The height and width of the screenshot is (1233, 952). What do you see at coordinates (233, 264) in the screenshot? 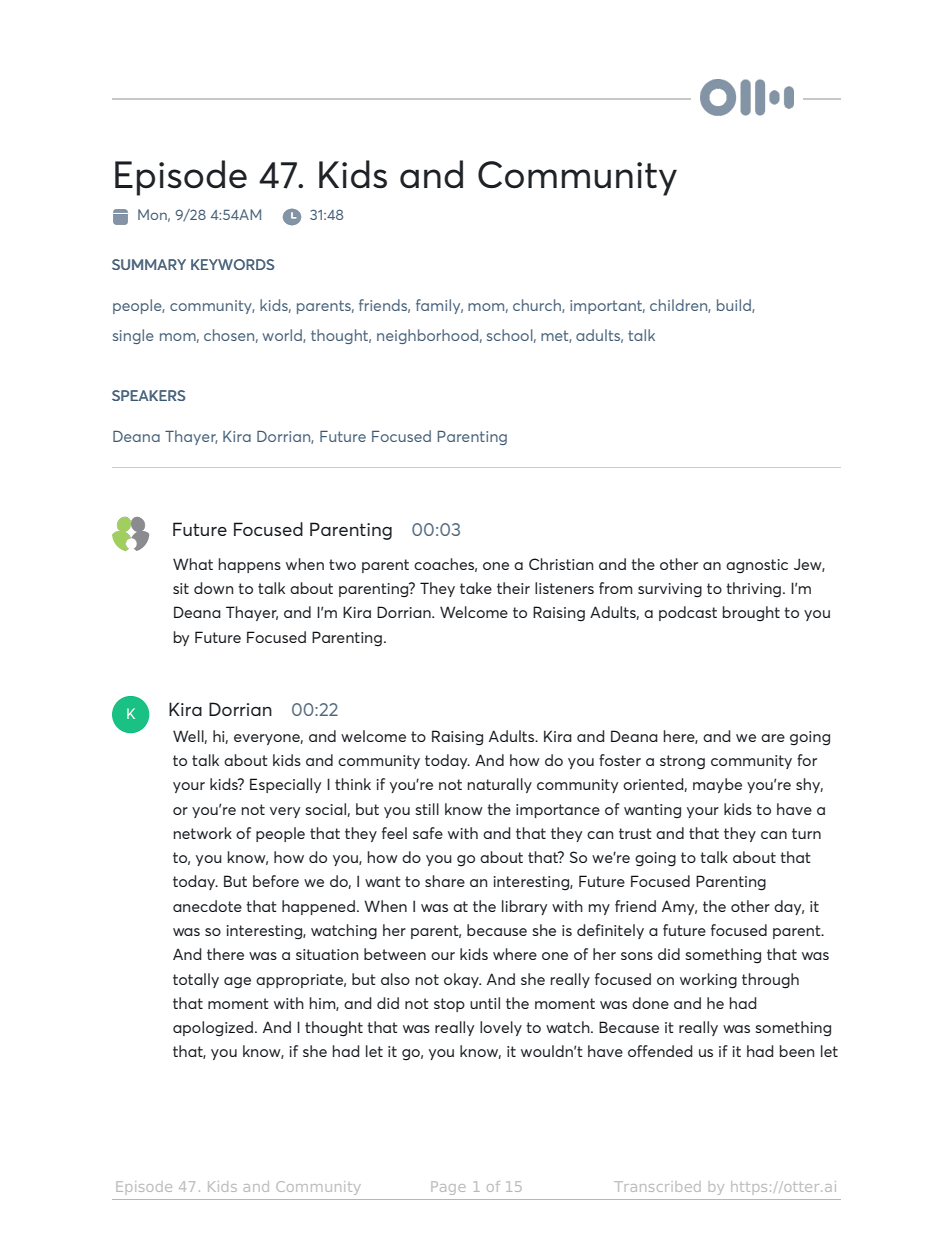
I see `KEYWORDS` at bounding box center [233, 264].
